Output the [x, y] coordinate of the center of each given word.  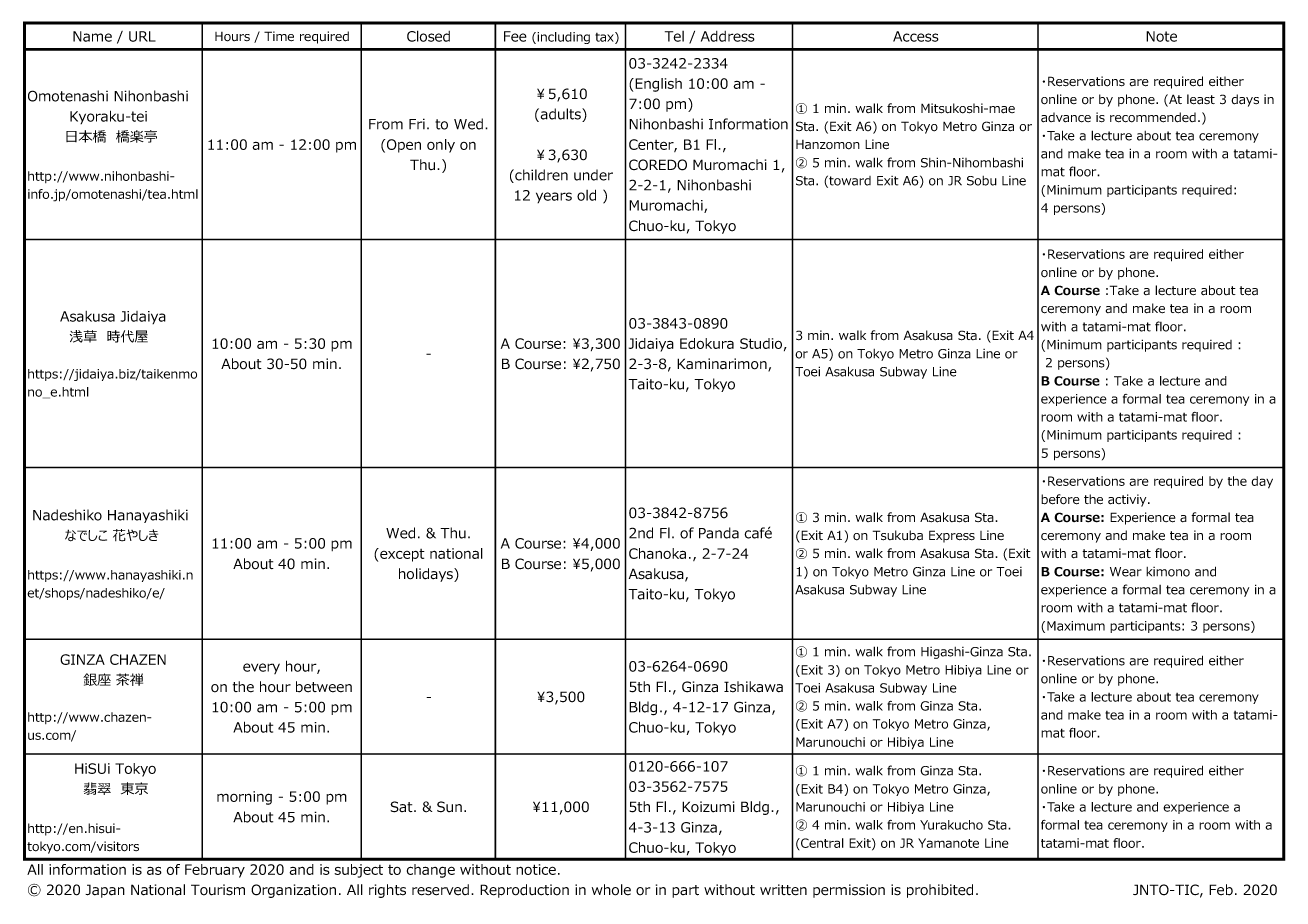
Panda [719, 533]
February [215, 871]
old [586, 195]
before [1060, 499]
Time [279, 36]
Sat [402, 807]
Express [952, 536]
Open [404, 146]
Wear [1126, 572]
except [401, 555]
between [324, 687]
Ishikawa [753, 687]
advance [1066, 117]
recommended [1153, 117]
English [657, 85]
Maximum [1076, 626]
